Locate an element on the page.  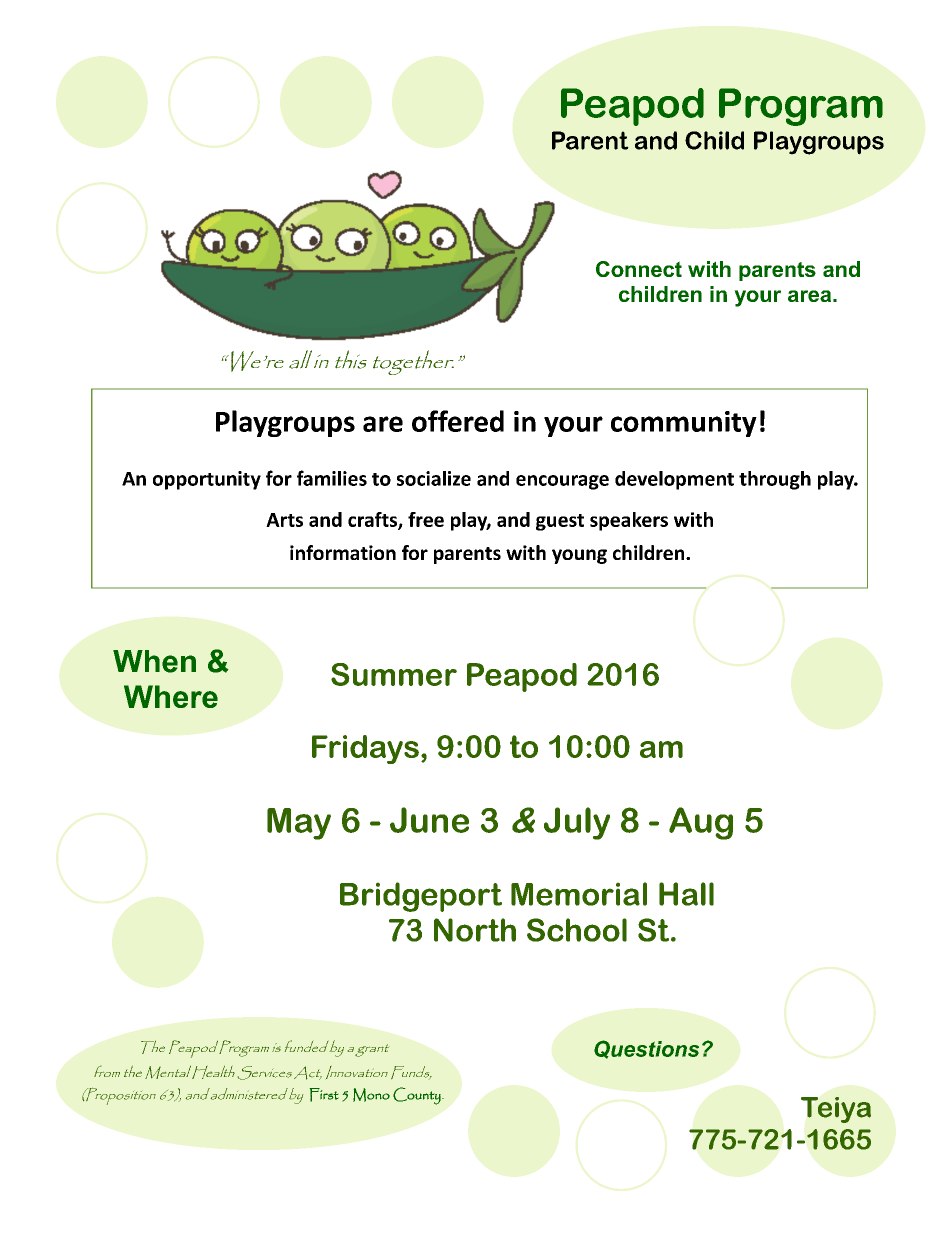
speakers is located at coordinates (629, 521).
